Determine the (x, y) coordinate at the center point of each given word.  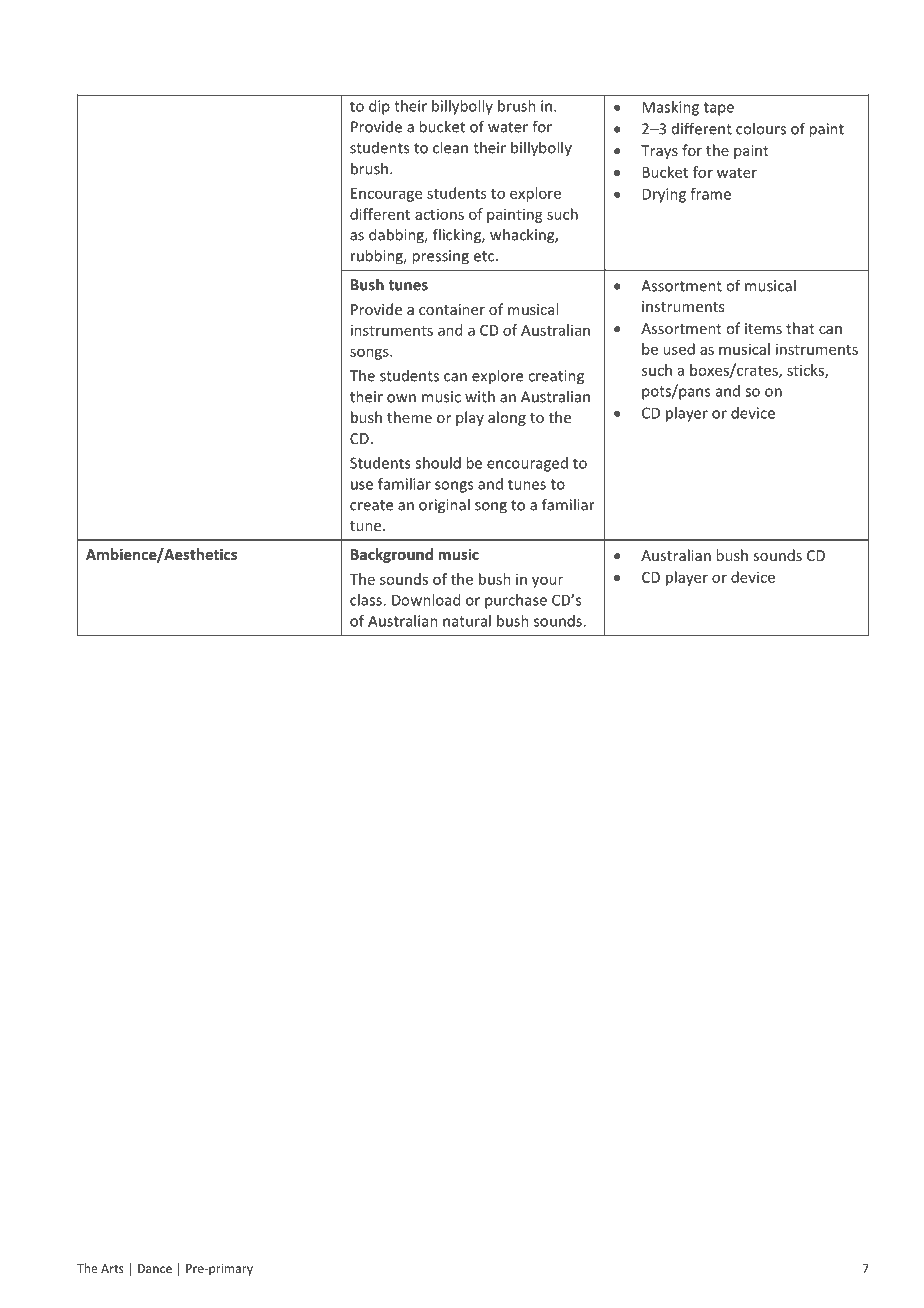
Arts (112, 1268)
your (547, 582)
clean (450, 147)
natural (467, 621)
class (367, 600)
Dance (155, 1268)
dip (379, 107)
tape (719, 109)
